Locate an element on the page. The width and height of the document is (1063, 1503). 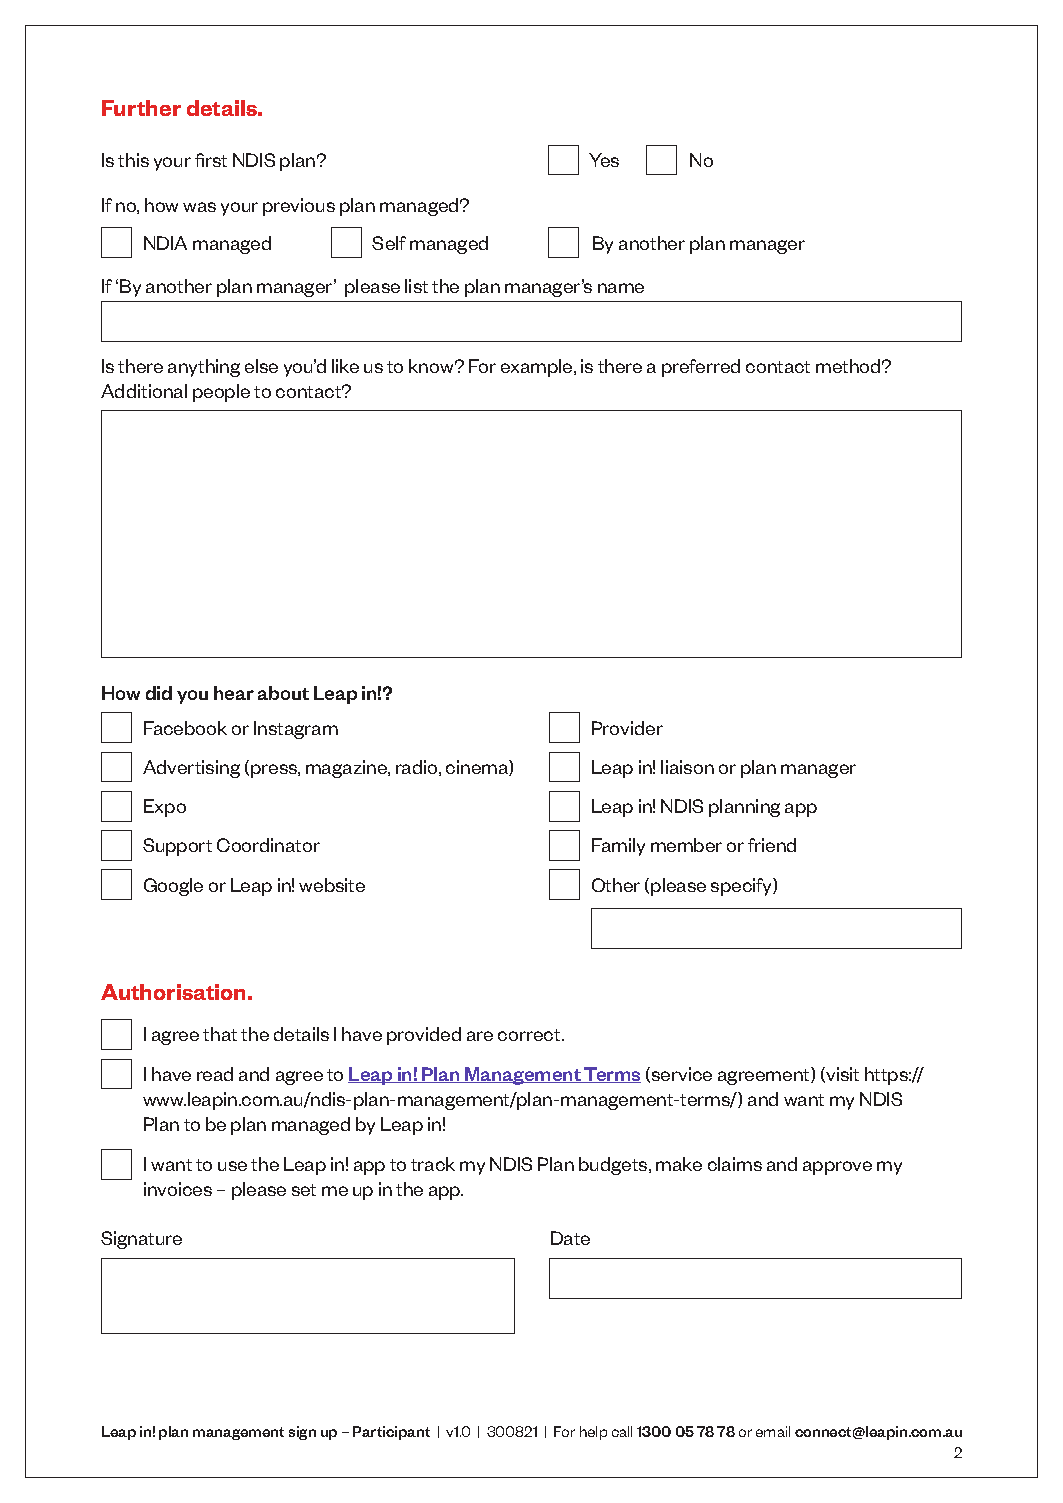
help is located at coordinates (593, 1433).
